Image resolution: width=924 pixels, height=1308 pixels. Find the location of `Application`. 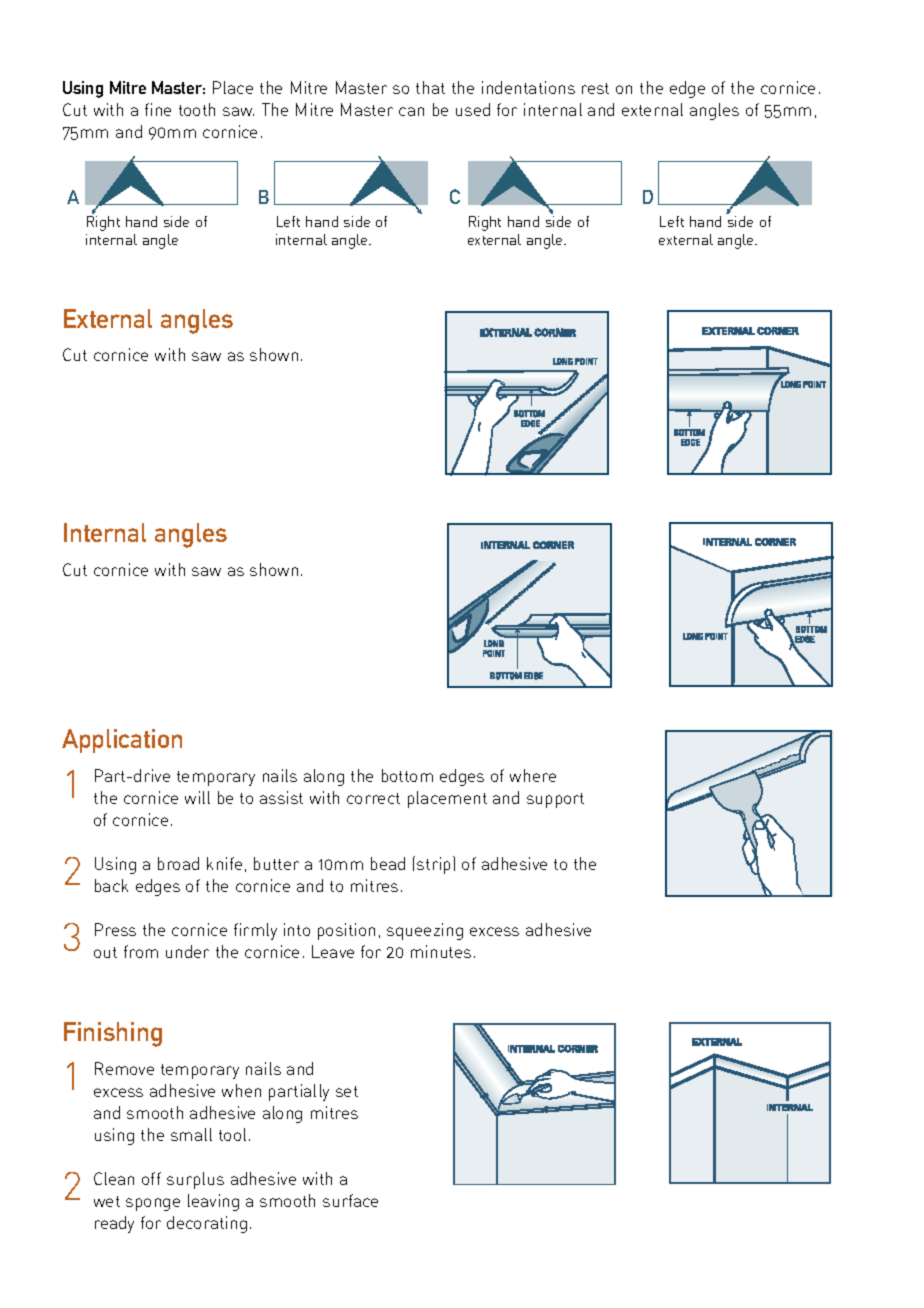

Application is located at coordinates (122, 741).
